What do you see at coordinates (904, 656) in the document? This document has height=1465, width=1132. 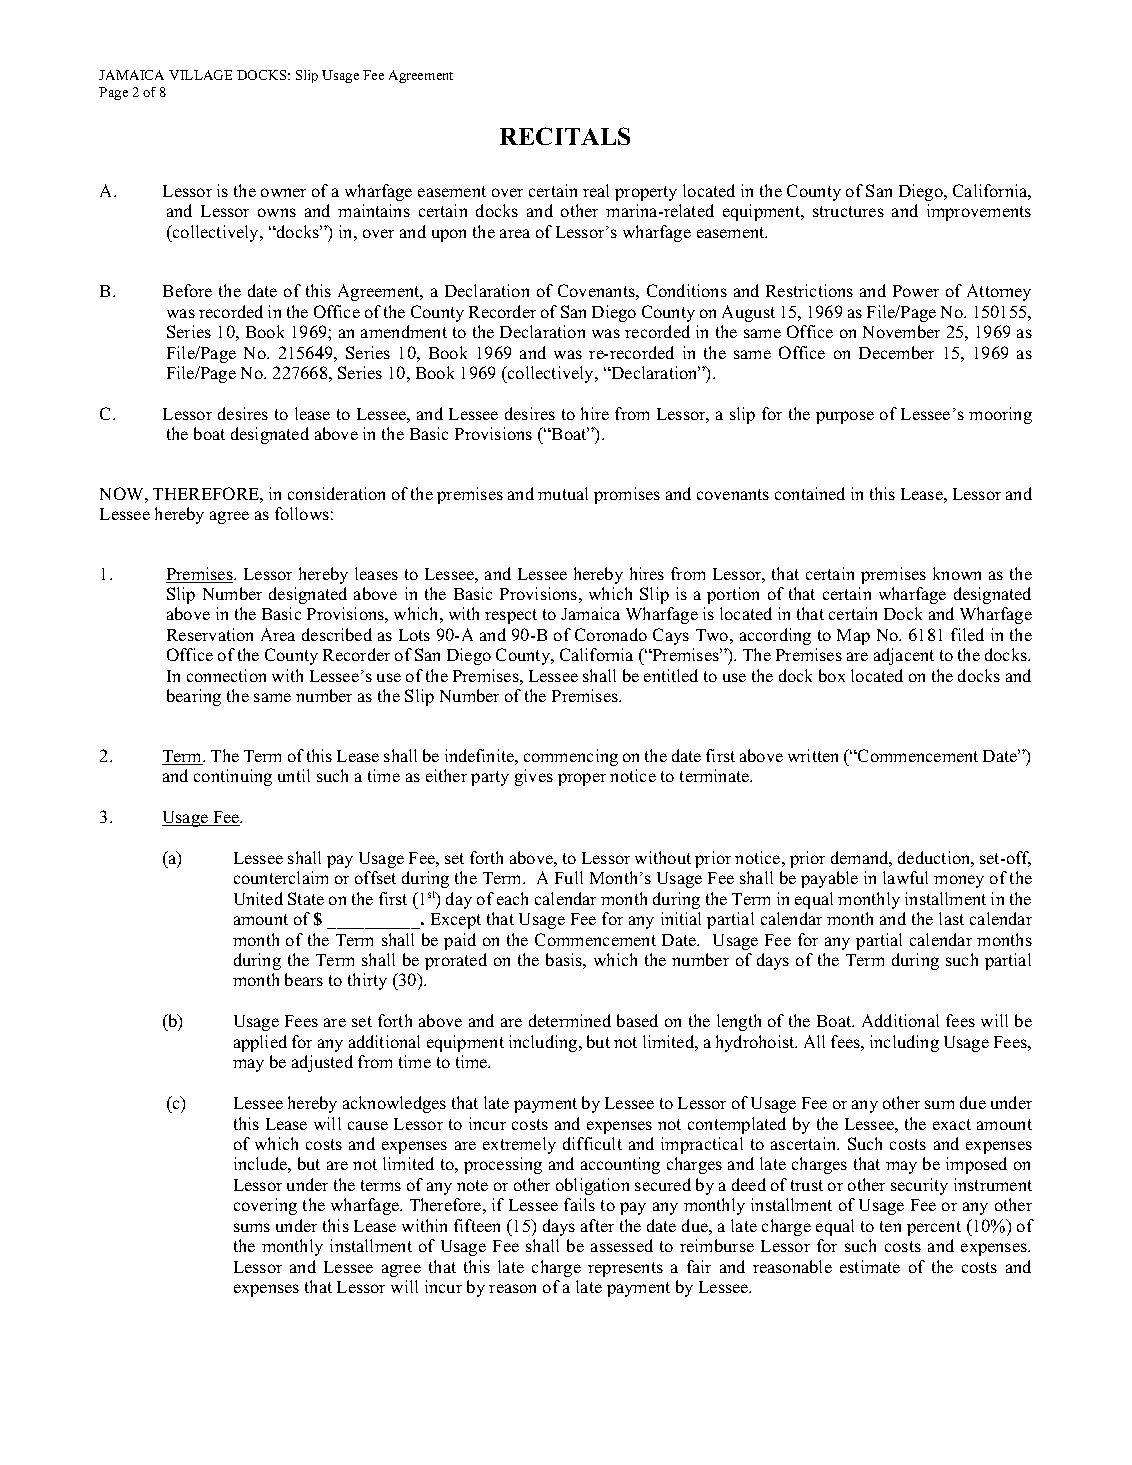 I see `adjacent` at bounding box center [904, 656].
